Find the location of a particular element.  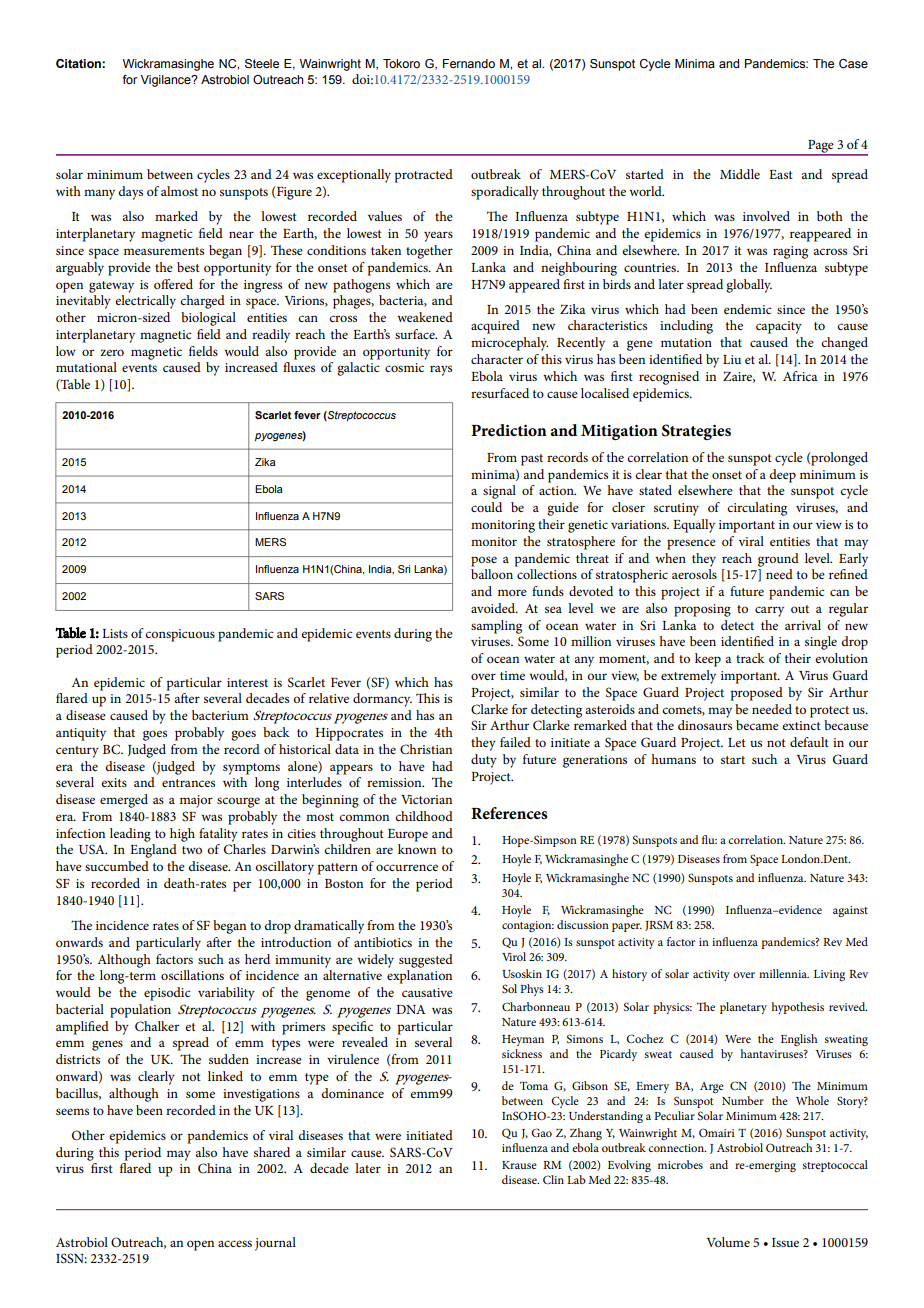

Krause is located at coordinates (519, 1165).
